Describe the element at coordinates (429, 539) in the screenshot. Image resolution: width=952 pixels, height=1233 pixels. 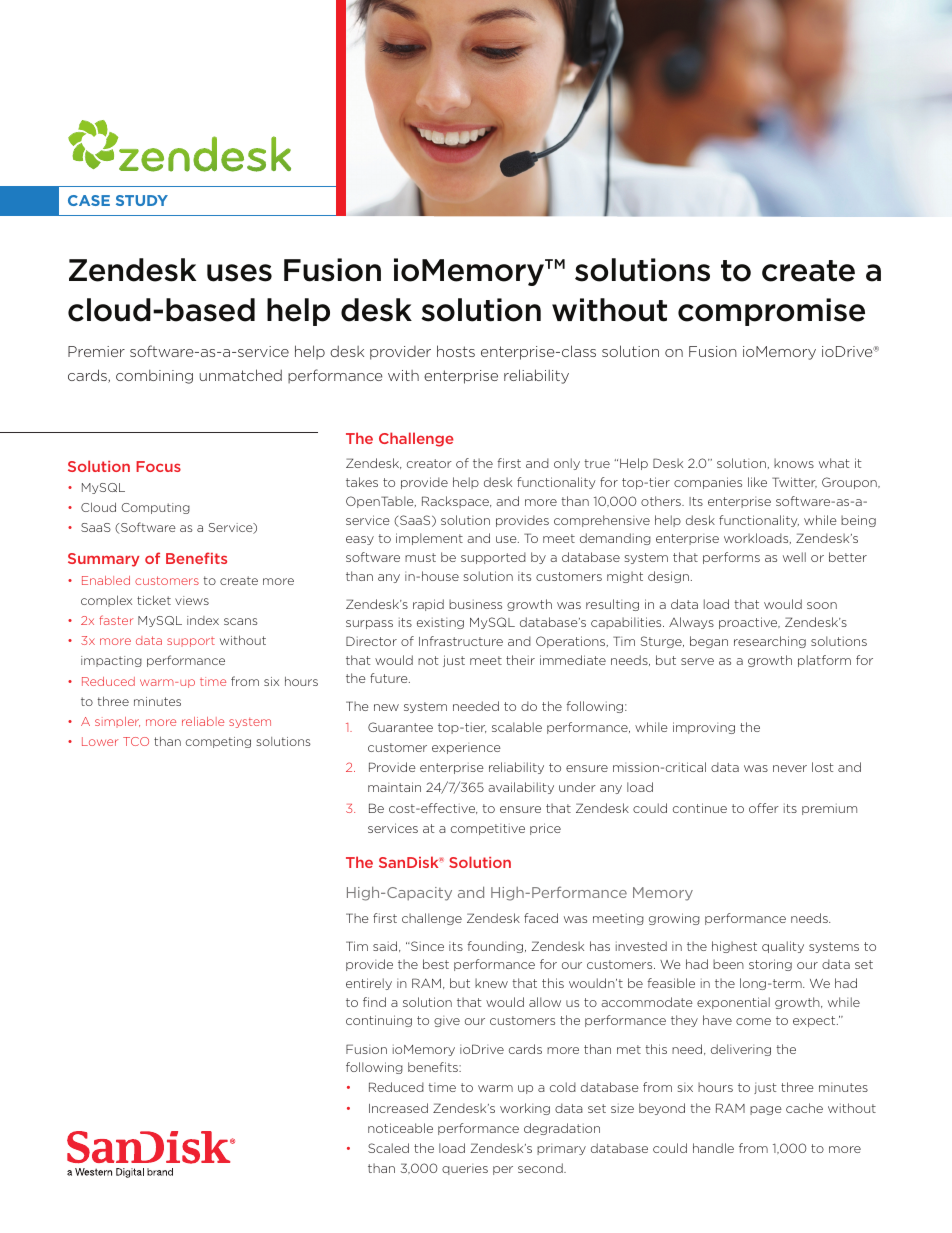
I see `implement` at that location.
